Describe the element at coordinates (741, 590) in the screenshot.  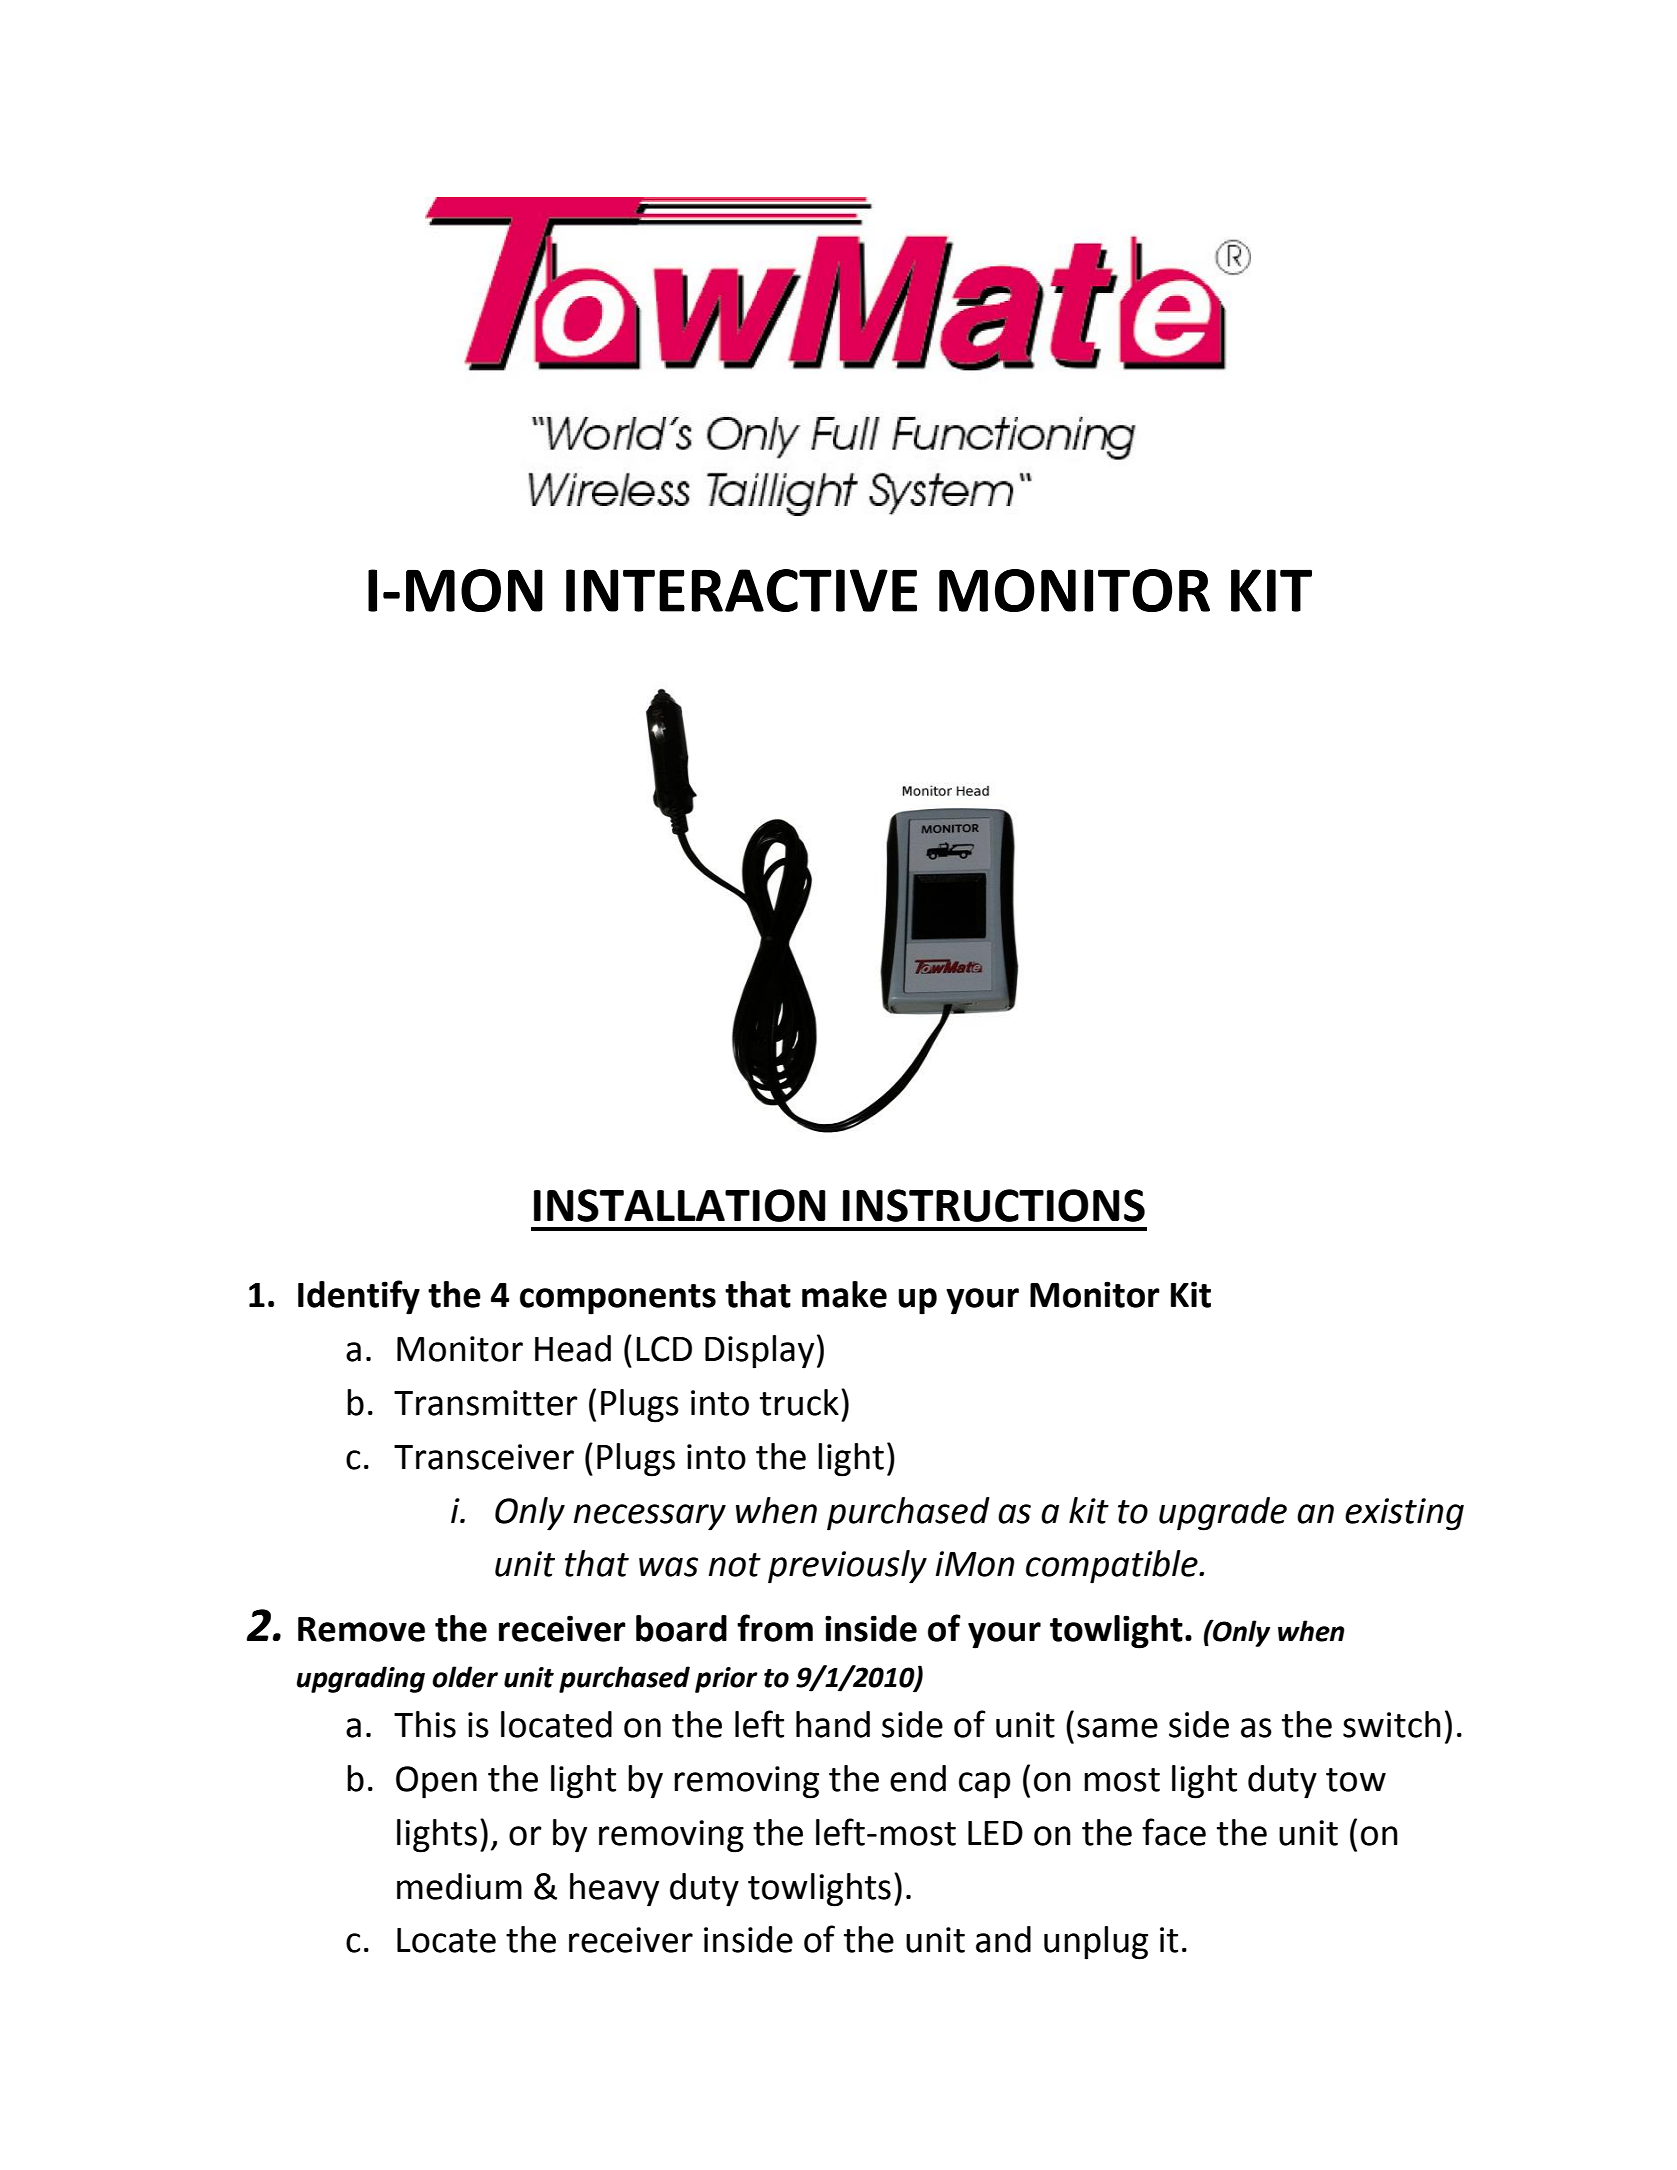
I see `INTERACTIVE` at that location.
